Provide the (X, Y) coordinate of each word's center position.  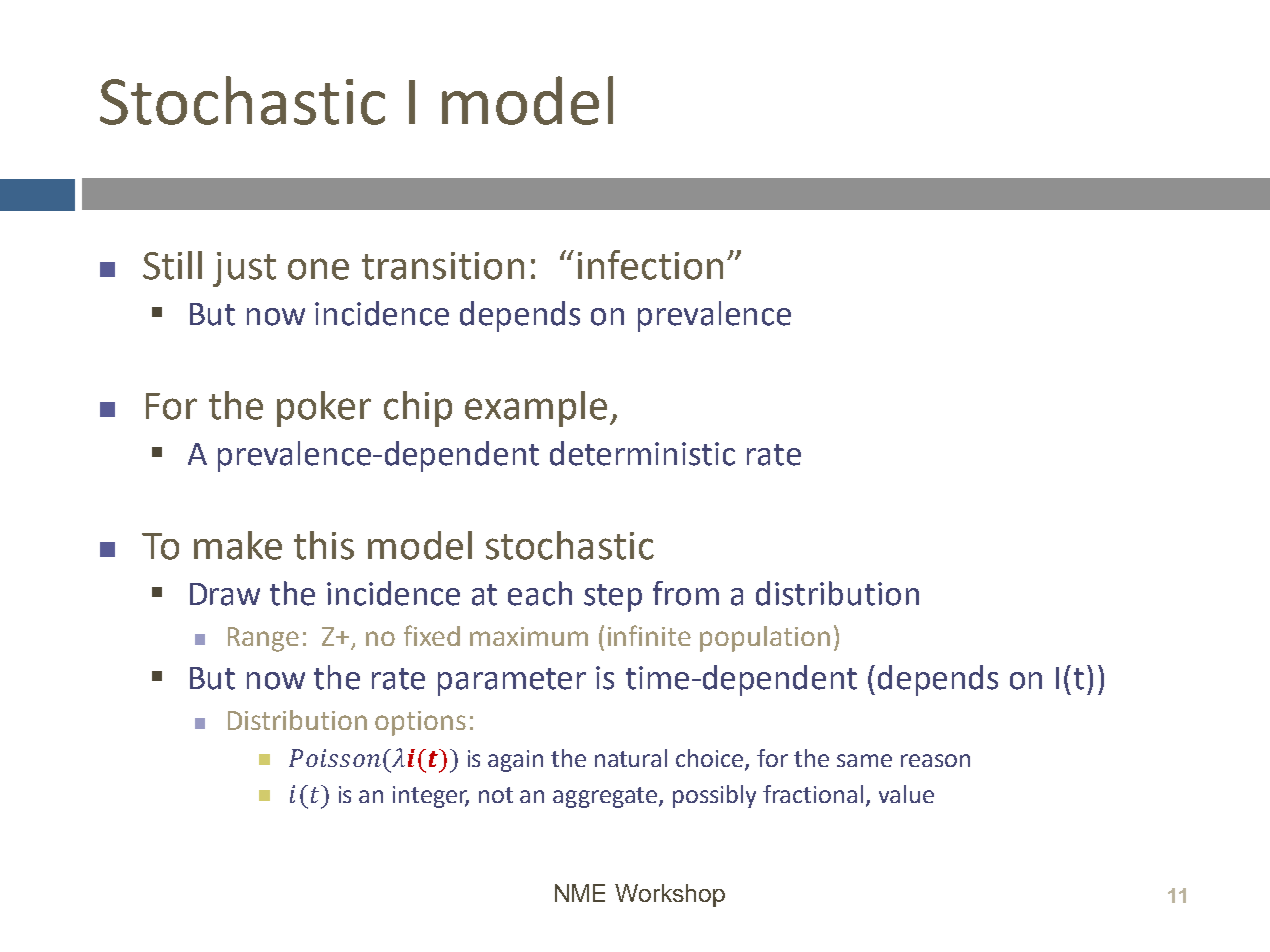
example (536, 409)
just (244, 269)
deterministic (642, 453)
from (686, 593)
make (238, 545)
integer (431, 797)
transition (443, 266)
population (765, 639)
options (420, 723)
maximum (529, 636)
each (540, 593)
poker (324, 409)
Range (263, 639)
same (864, 760)
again (515, 761)
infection (650, 265)
